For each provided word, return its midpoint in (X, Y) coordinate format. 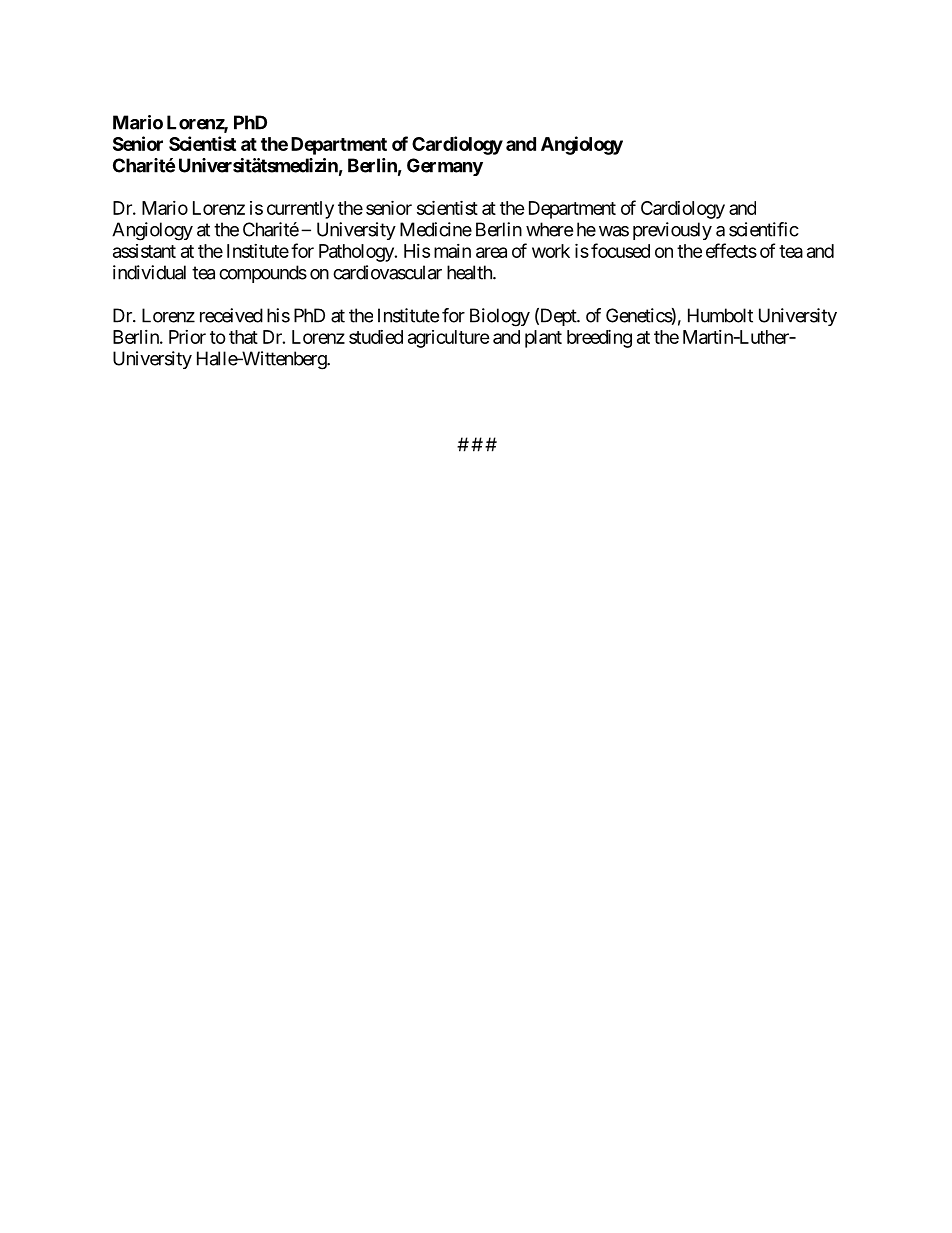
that (243, 337)
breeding (599, 338)
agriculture (449, 339)
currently (300, 210)
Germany (445, 167)
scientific (764, 229)
